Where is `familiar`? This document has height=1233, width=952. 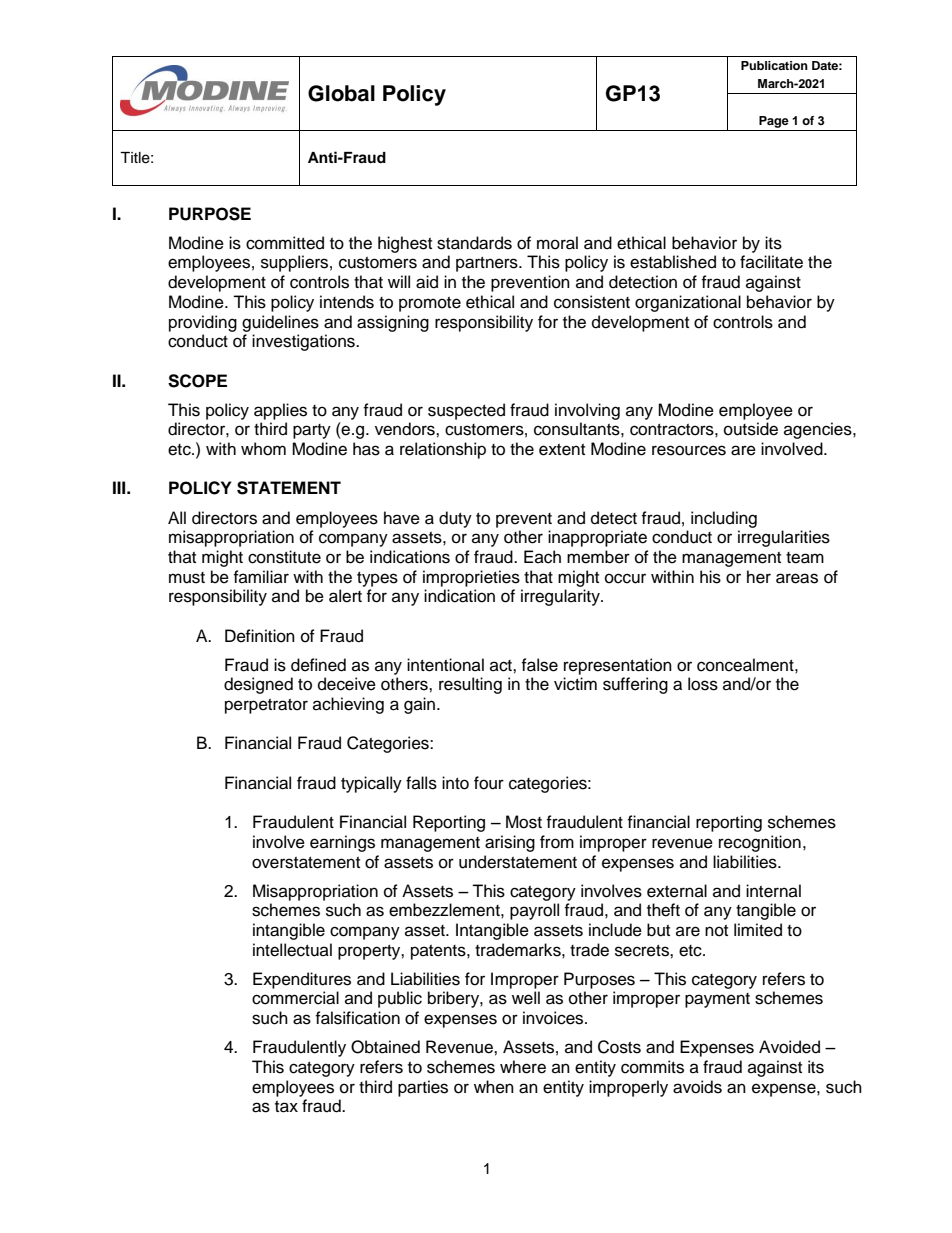 familiar is located at coordinates (261, 576).
